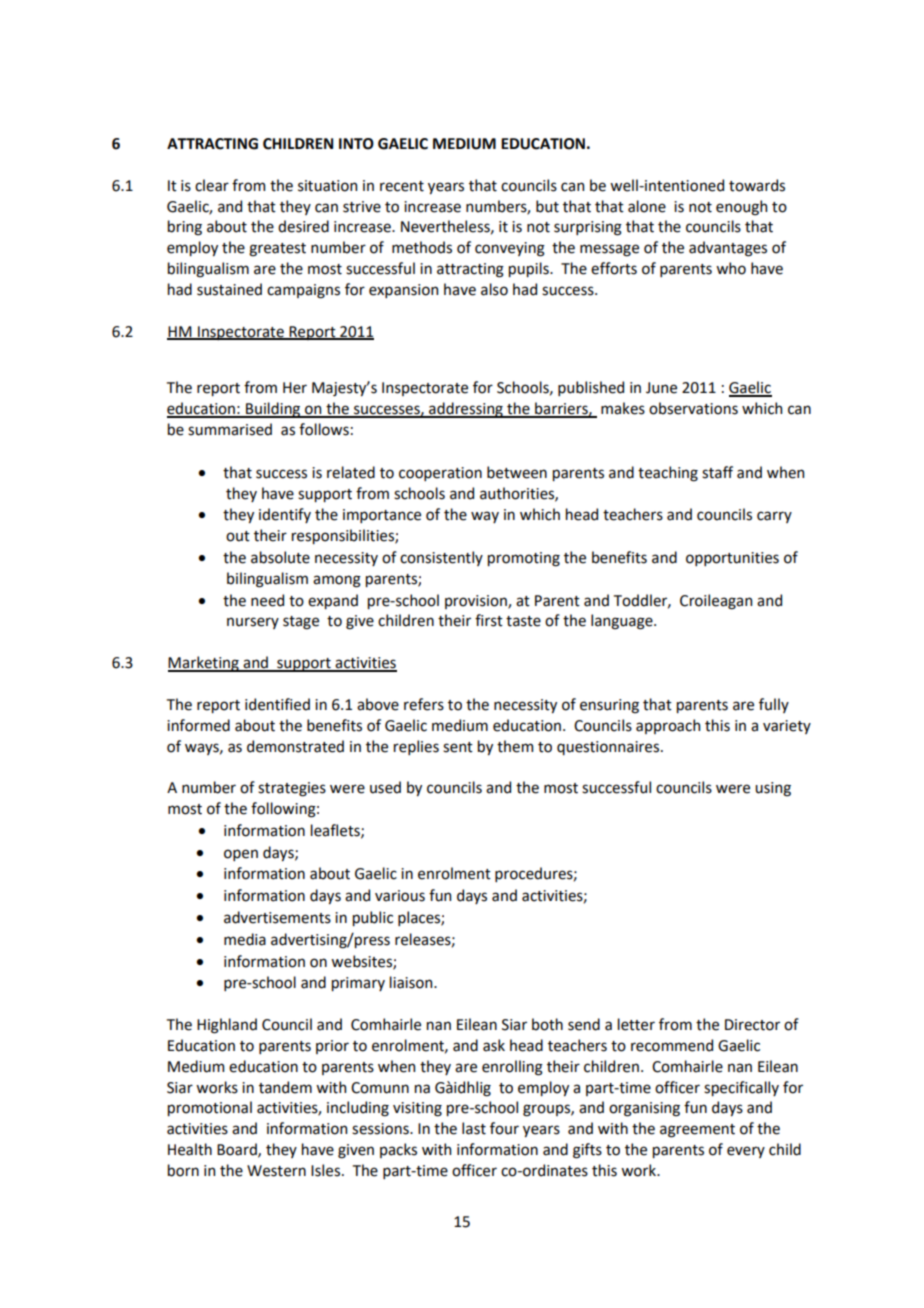 This screenshot has width=924, height=1308. What do you see at coordinates (517, 472) in the screenshot?
I see `between` at bounding box center [517, 472].
